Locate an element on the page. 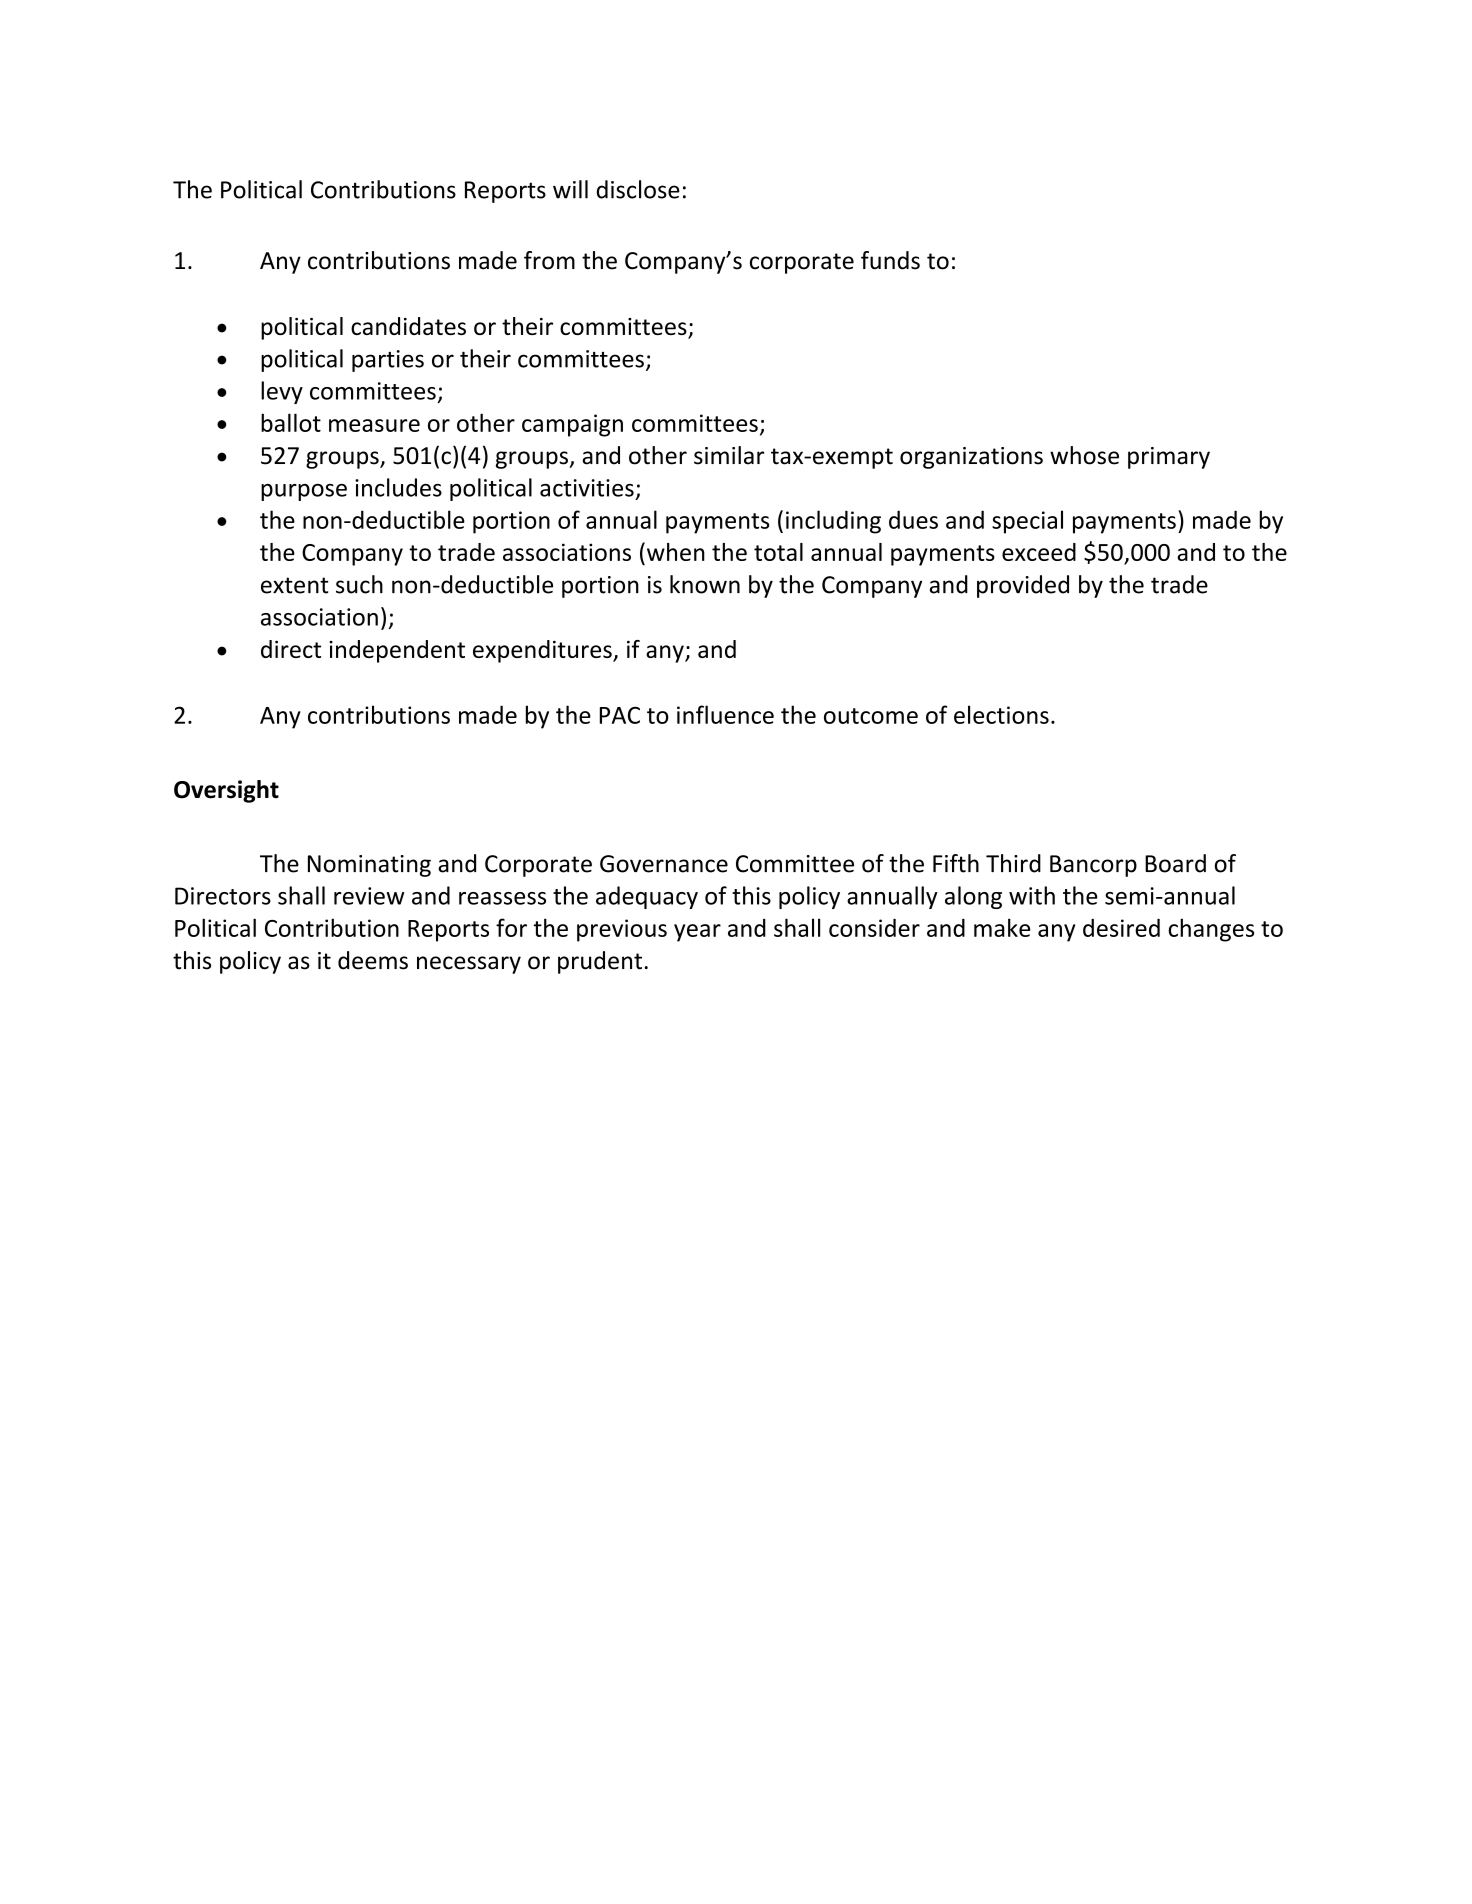 The image size is (1472, 1904). influence is located at coordinates (725, 714).
